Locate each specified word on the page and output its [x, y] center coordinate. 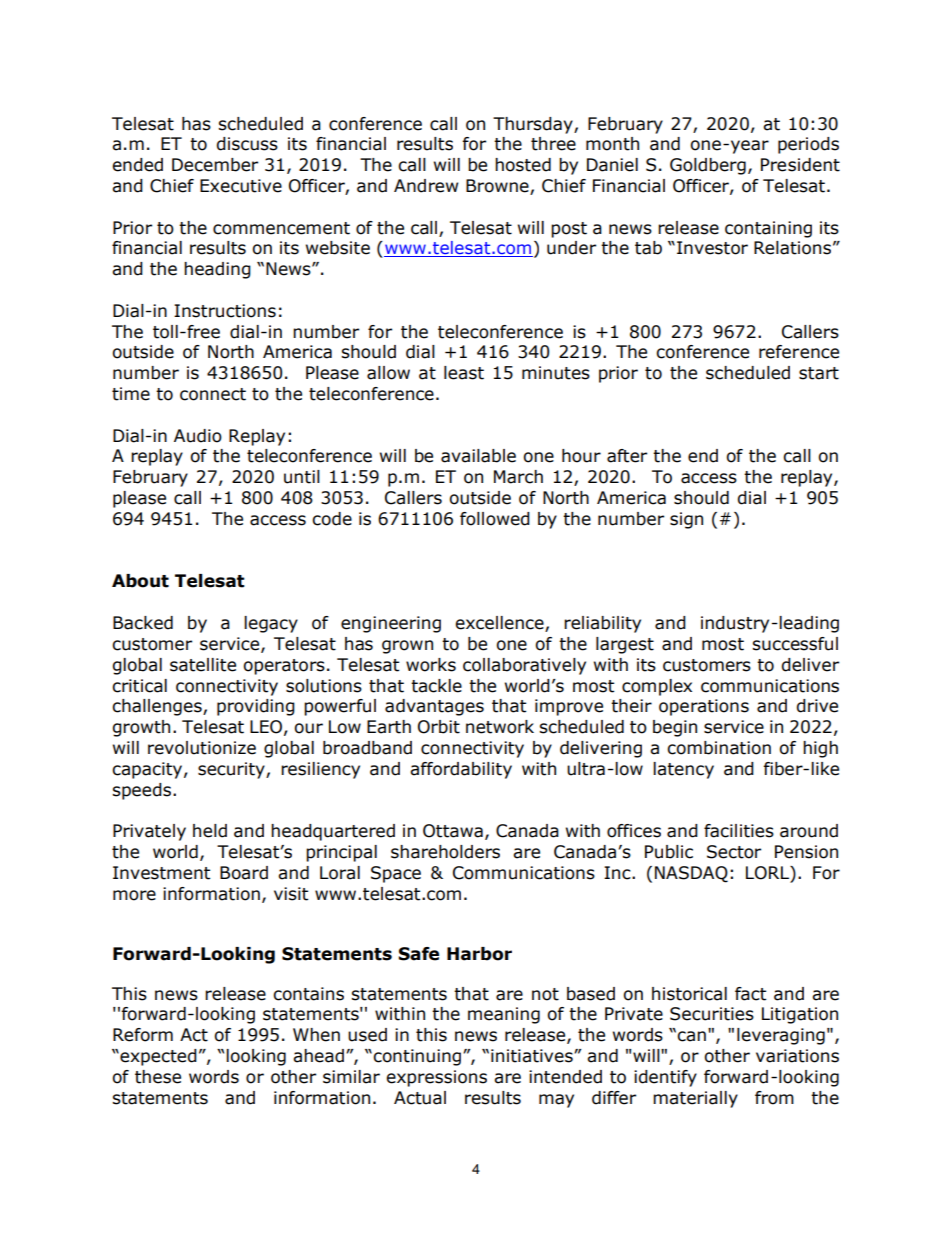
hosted [523, 165]
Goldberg [708, 166]
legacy [271, 624]
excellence [500, 624]
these [158, 1077]
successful [795, 644]
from [774, 1098]
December [215, 165]
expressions [436, 1078]
